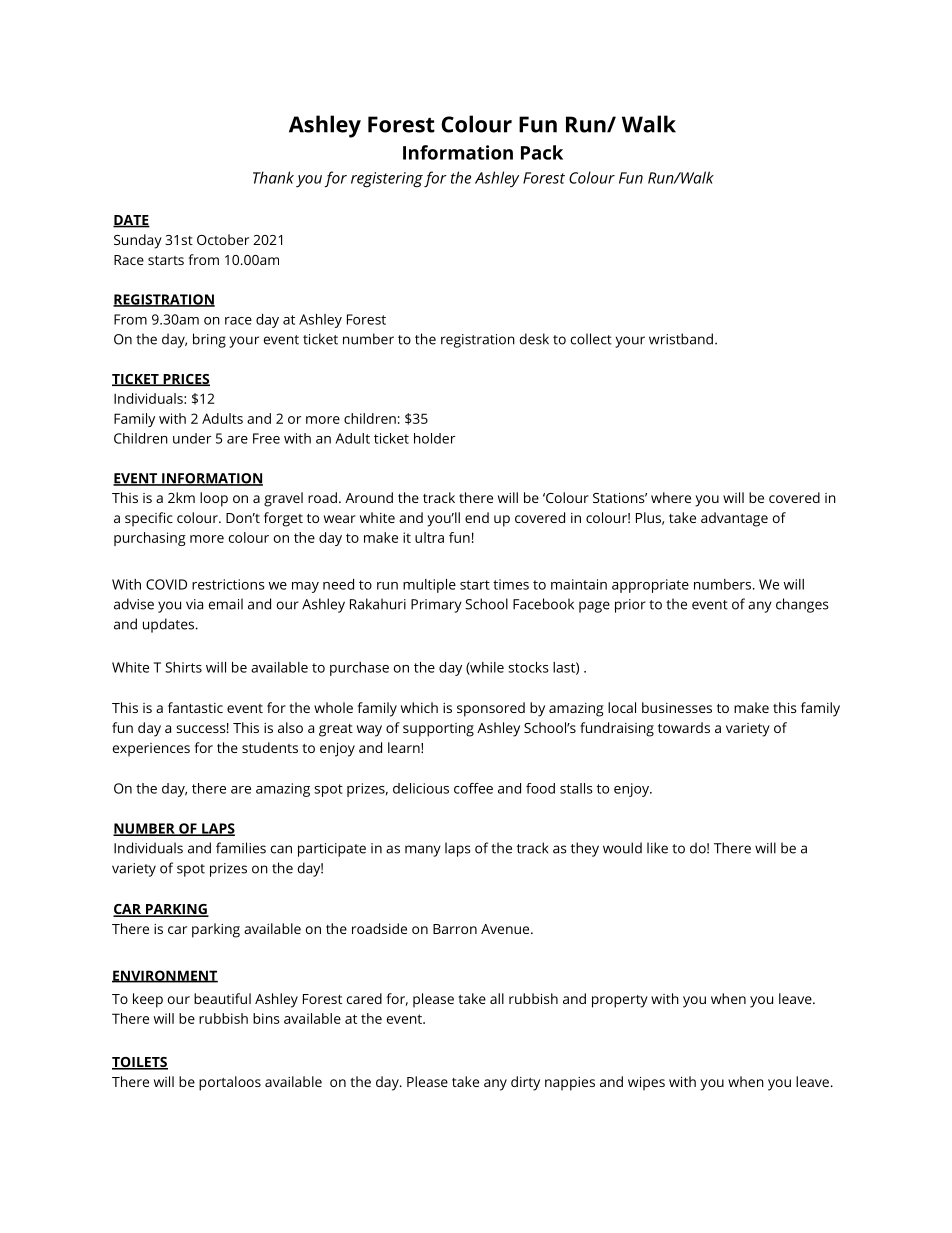 Image resolution: width=952 pixels, height=1233 pixels. What do you see at coordinates (273, 177) in the image?
I see `Thank` at bounding box center [273, 177].
